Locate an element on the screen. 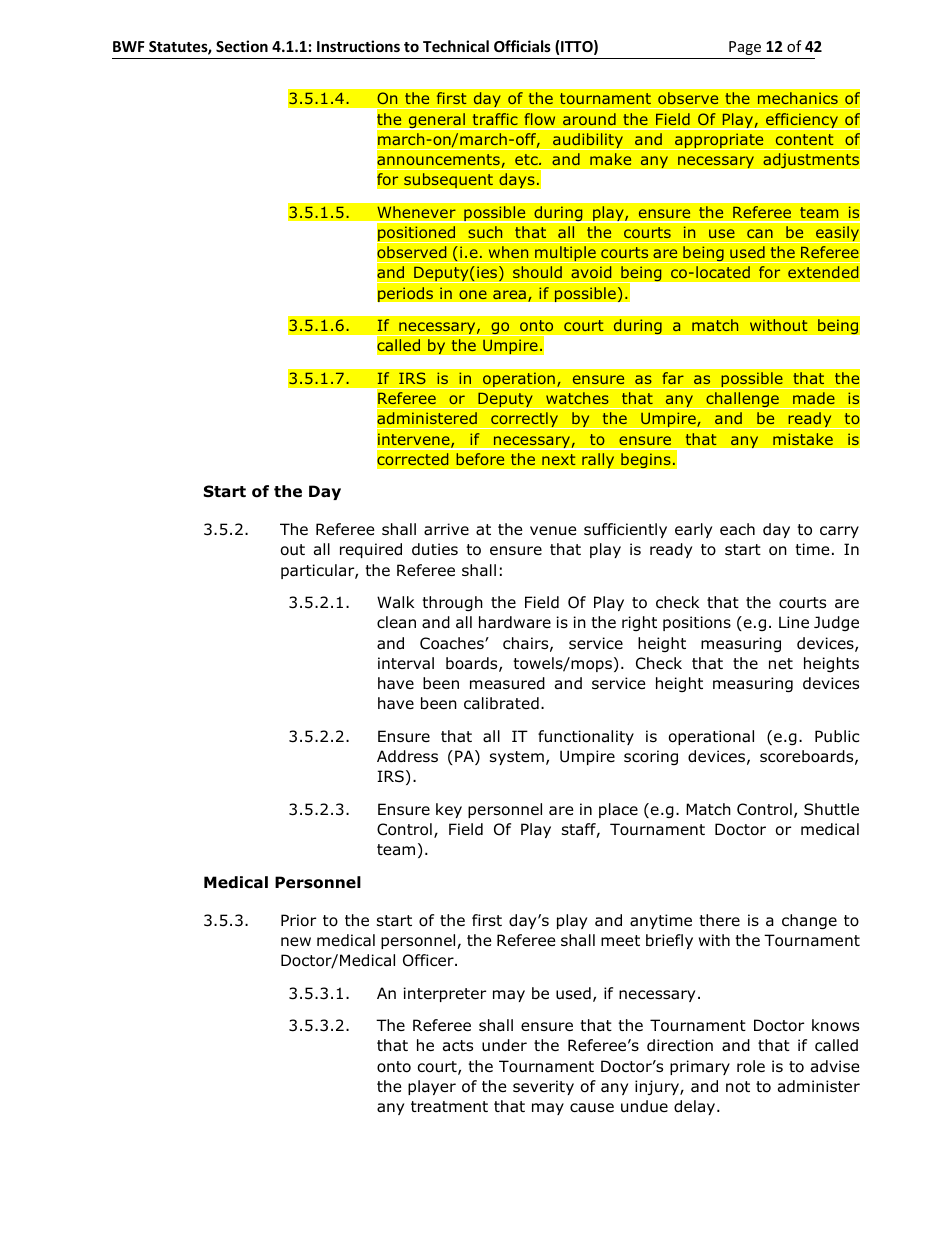  treatment is located at coordinates (449, 1107).
